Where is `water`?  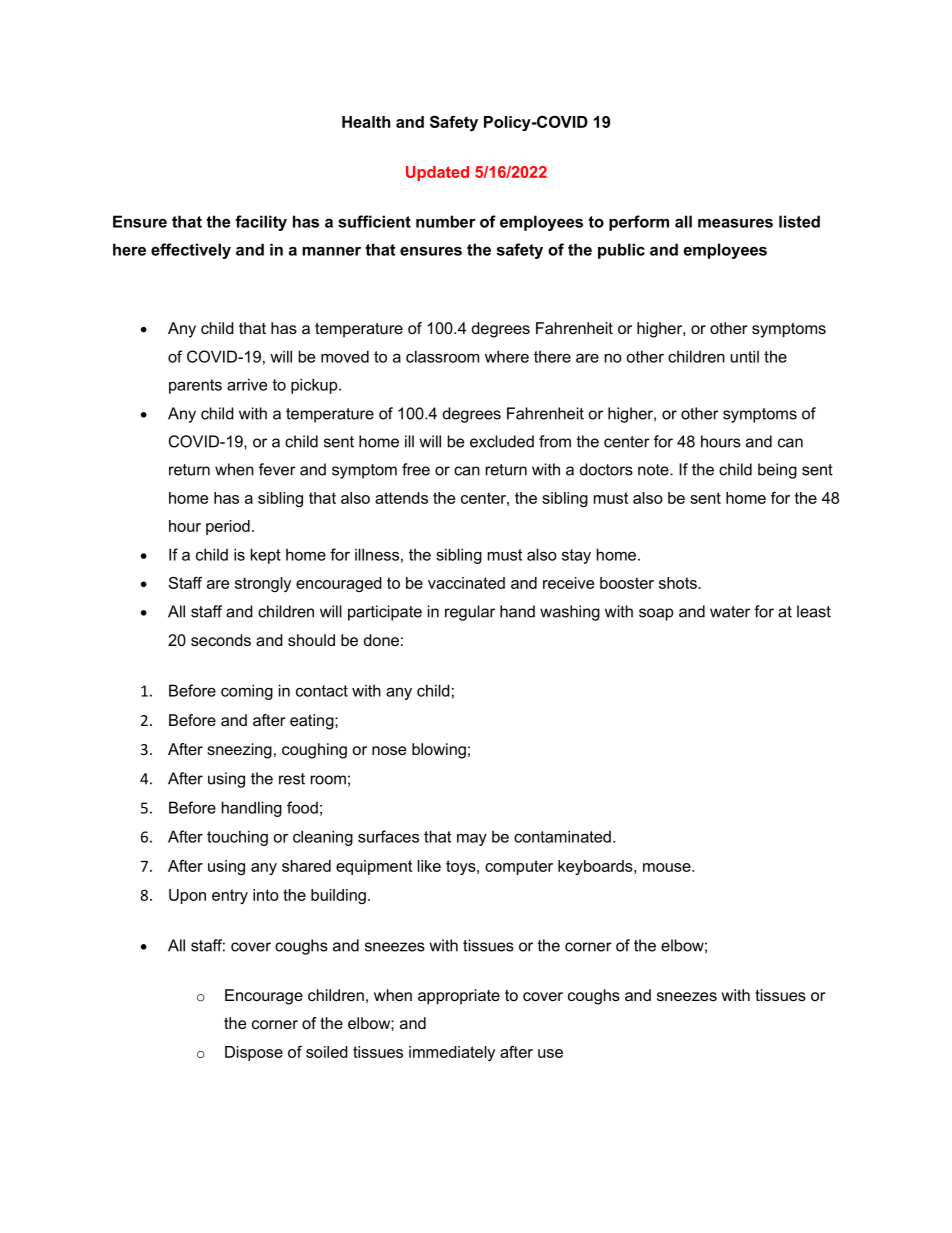
water is located at coordinates (730, 612).
